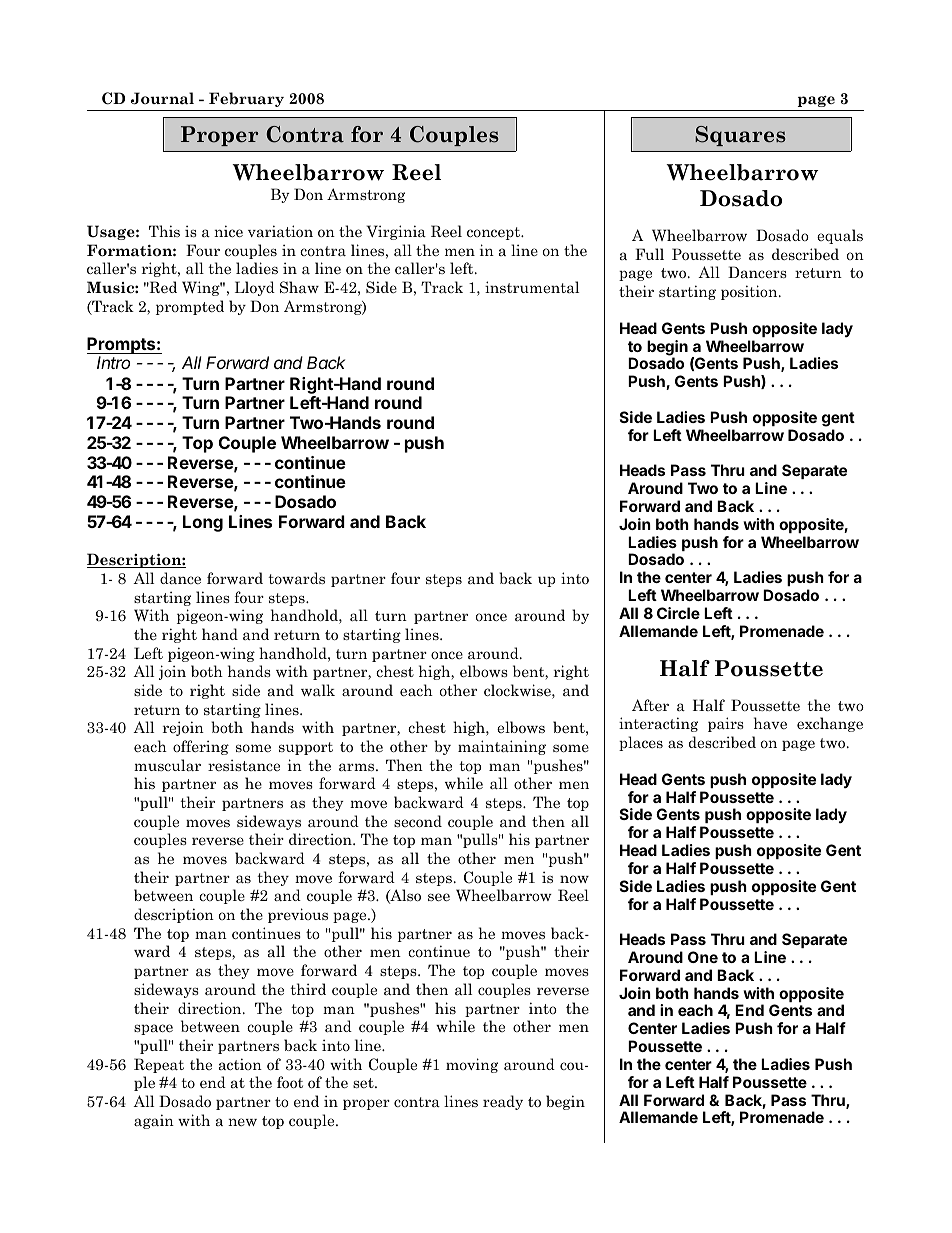  What do you see at coordinates (532, 287) in the page?
I see `instrumental` at bounding box center [532, 287].
